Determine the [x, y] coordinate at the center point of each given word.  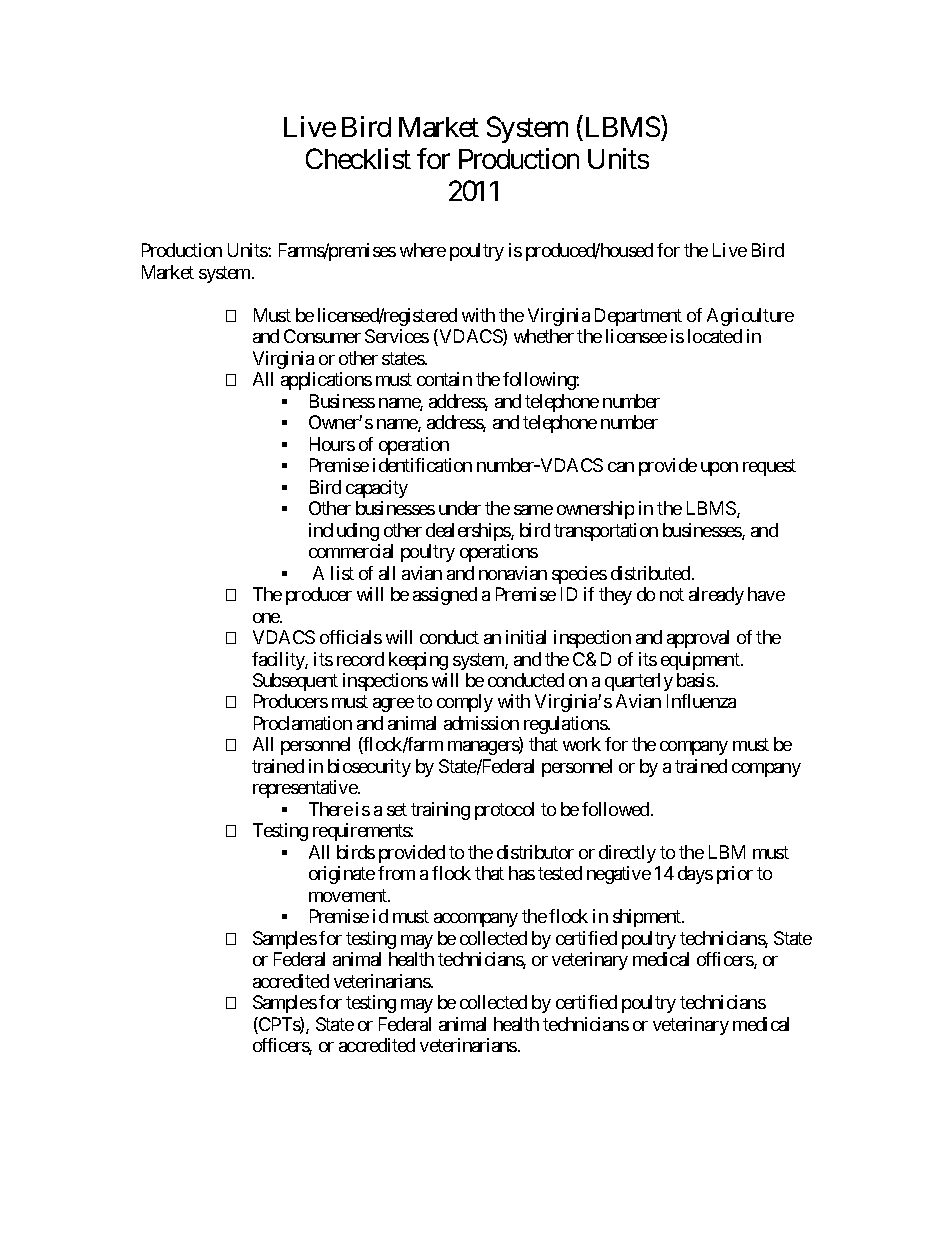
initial [526, 637]
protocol [504, 811]
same [533, 510]
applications [326, 381]
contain [444, 379]
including [344, 532]
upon [719, 469]
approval [698, 639]
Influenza [701, 701]
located [715, 336]
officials [351, 637]
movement [349, 895]
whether [544, 336]
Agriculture [750, 317]
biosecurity [369, 768]
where [423, 250]
